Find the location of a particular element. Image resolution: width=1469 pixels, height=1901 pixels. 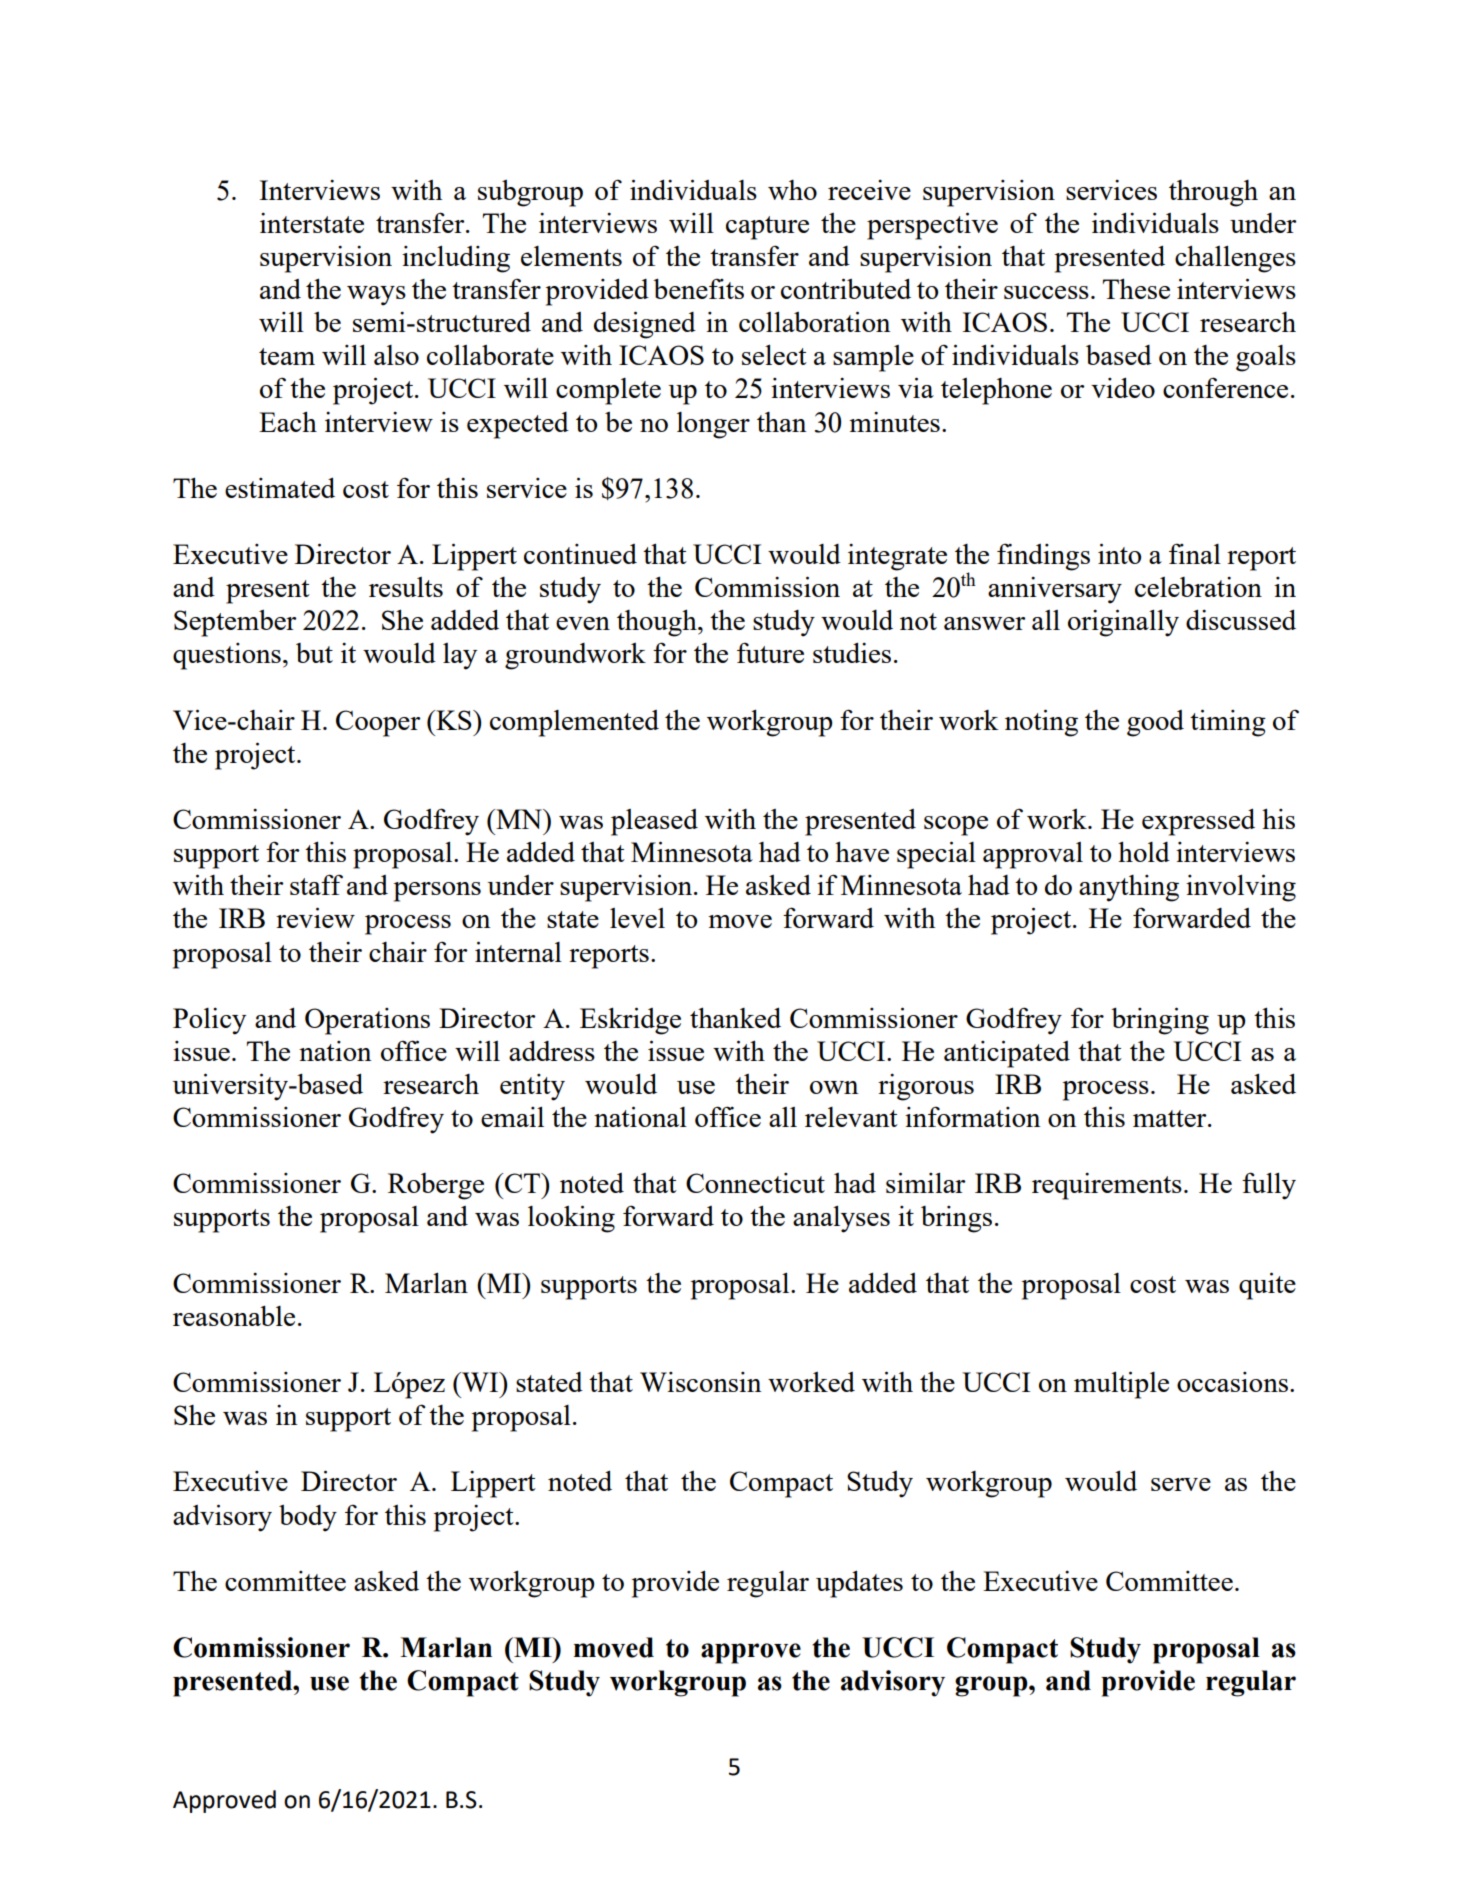

These is located at coordinates (1136, 288).
